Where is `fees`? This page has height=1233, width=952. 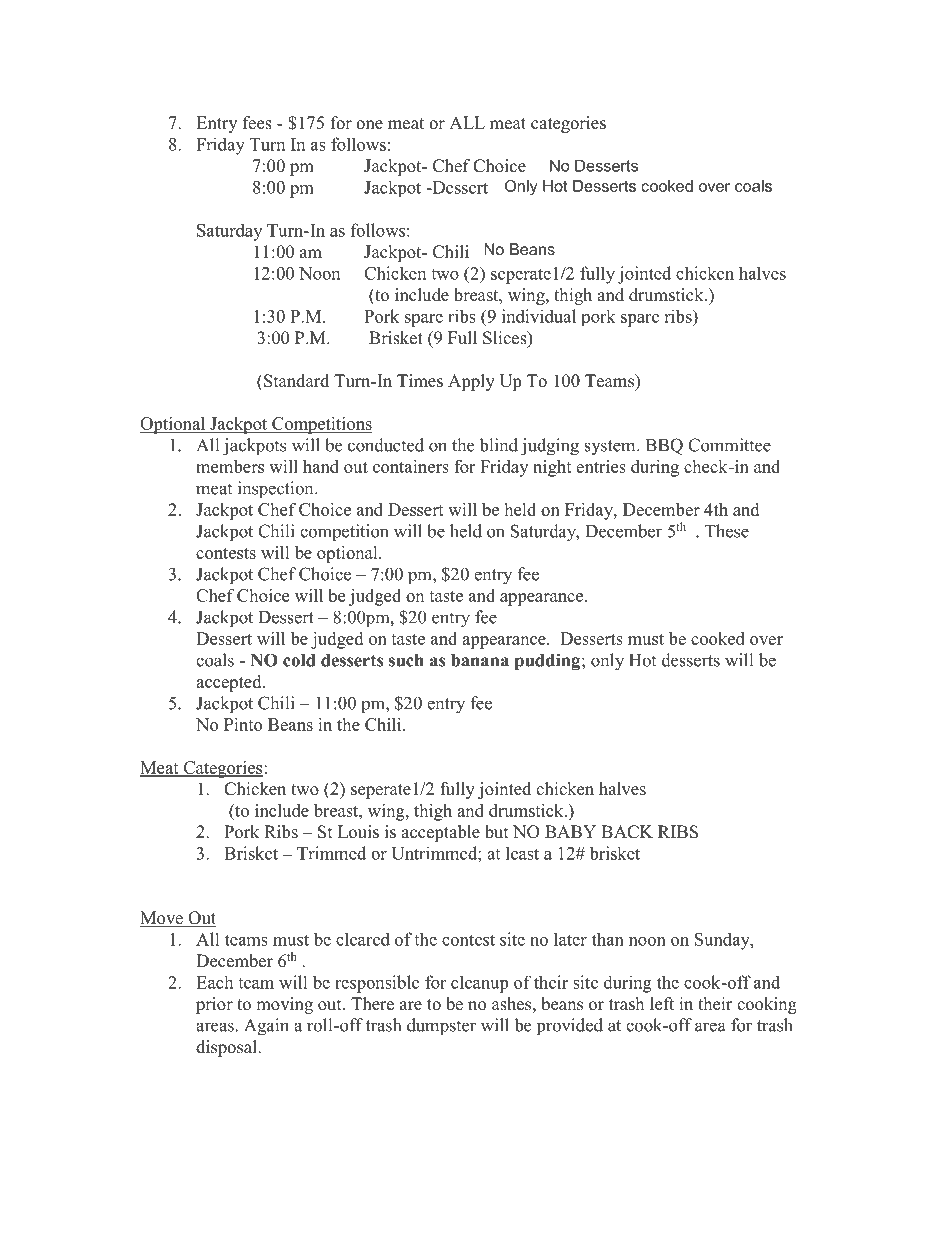 fees is located at coordinates (257, 123).
